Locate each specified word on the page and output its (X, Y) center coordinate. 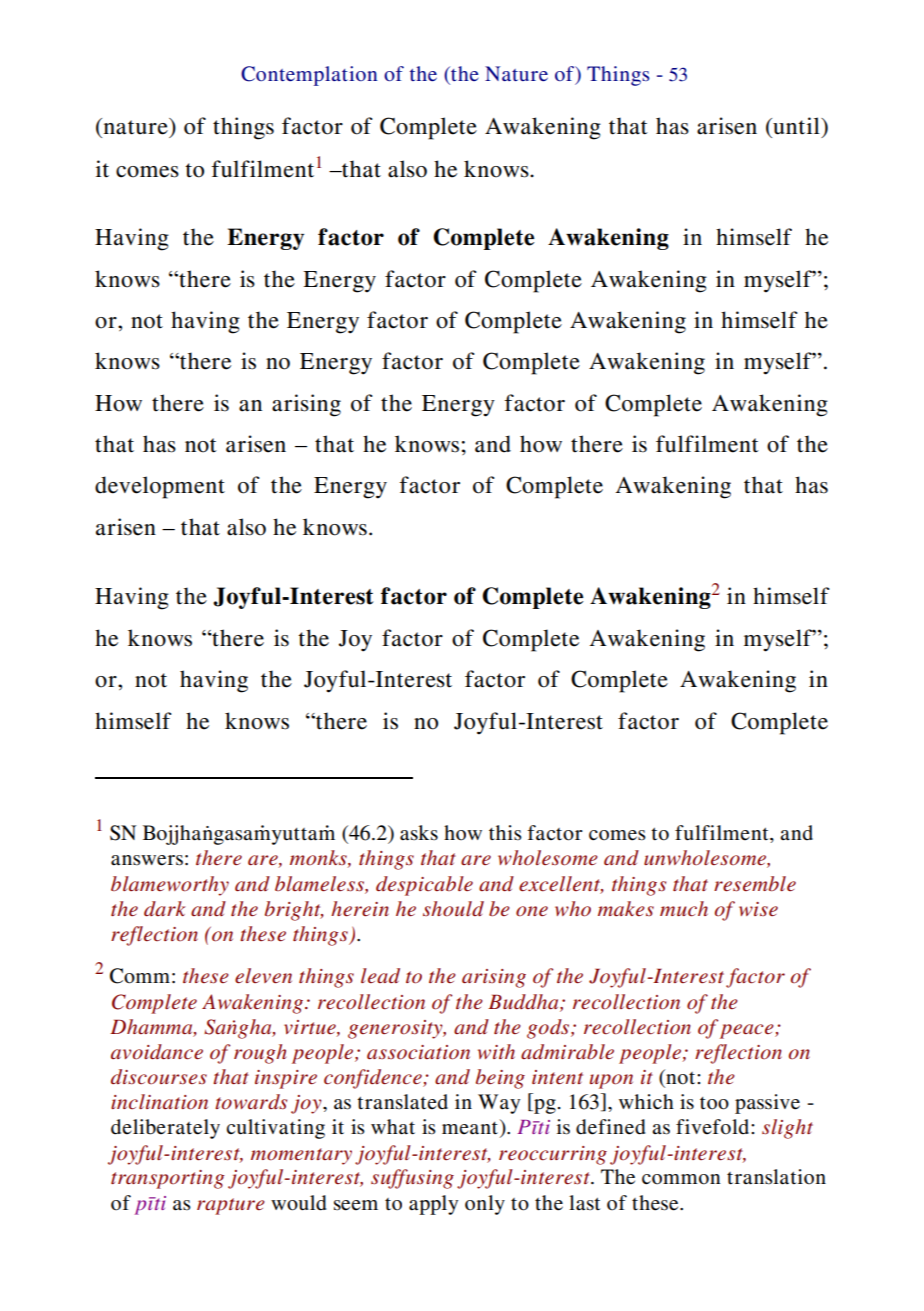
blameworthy (170, 886)
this (505, 833)
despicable (424, 886)
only (485, 1205)
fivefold (714, 1127)
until (796, 126)
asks (419, 833)
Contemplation (309, 76)
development (160, 487)
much (684, 909)
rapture (230, 1206)
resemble (755, 884)
